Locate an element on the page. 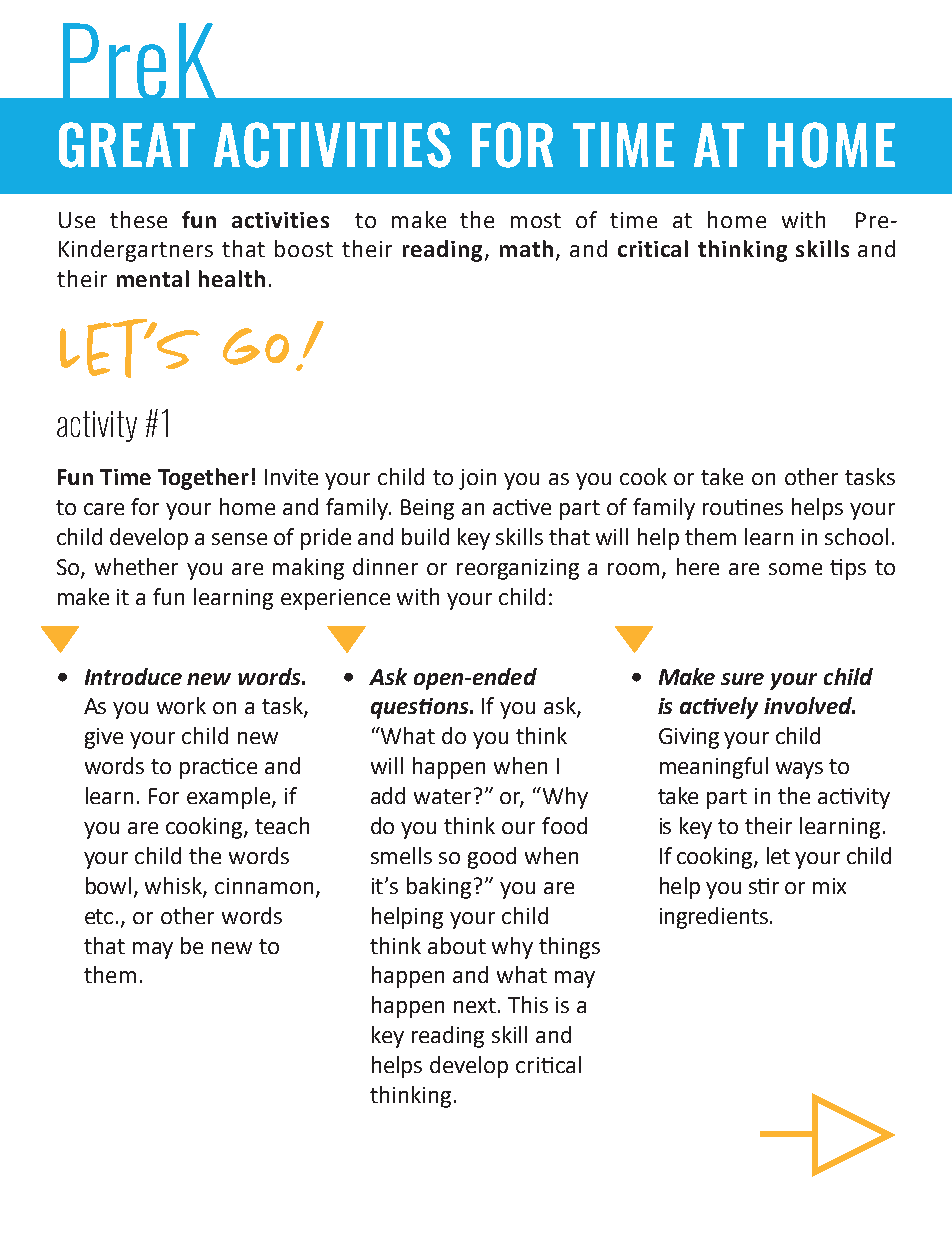 Image resolution: width=952 pixels, height=1233 pixels. sure is located at coordinates (742, 679).
